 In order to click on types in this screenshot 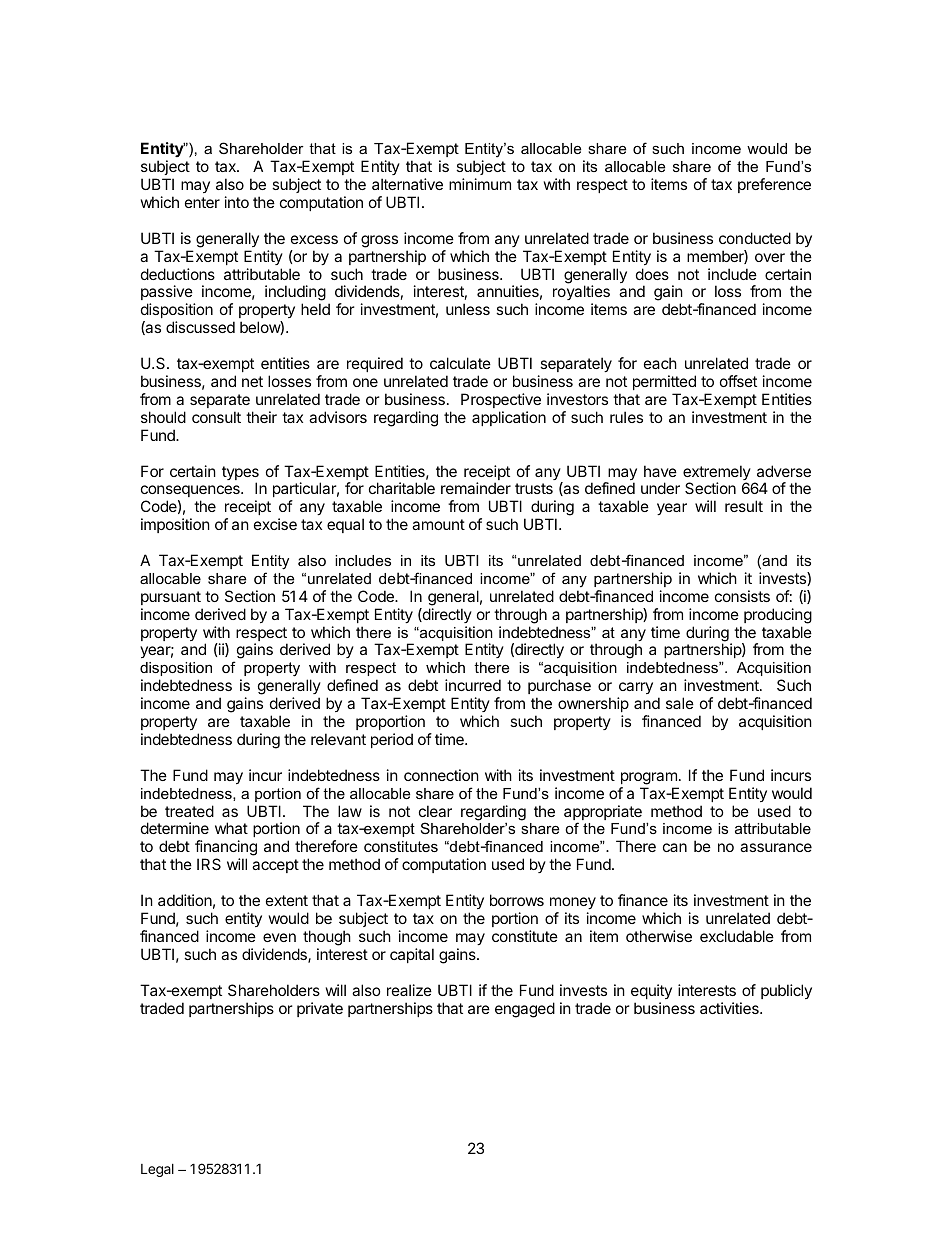, I will do `click(240, 474)`.
